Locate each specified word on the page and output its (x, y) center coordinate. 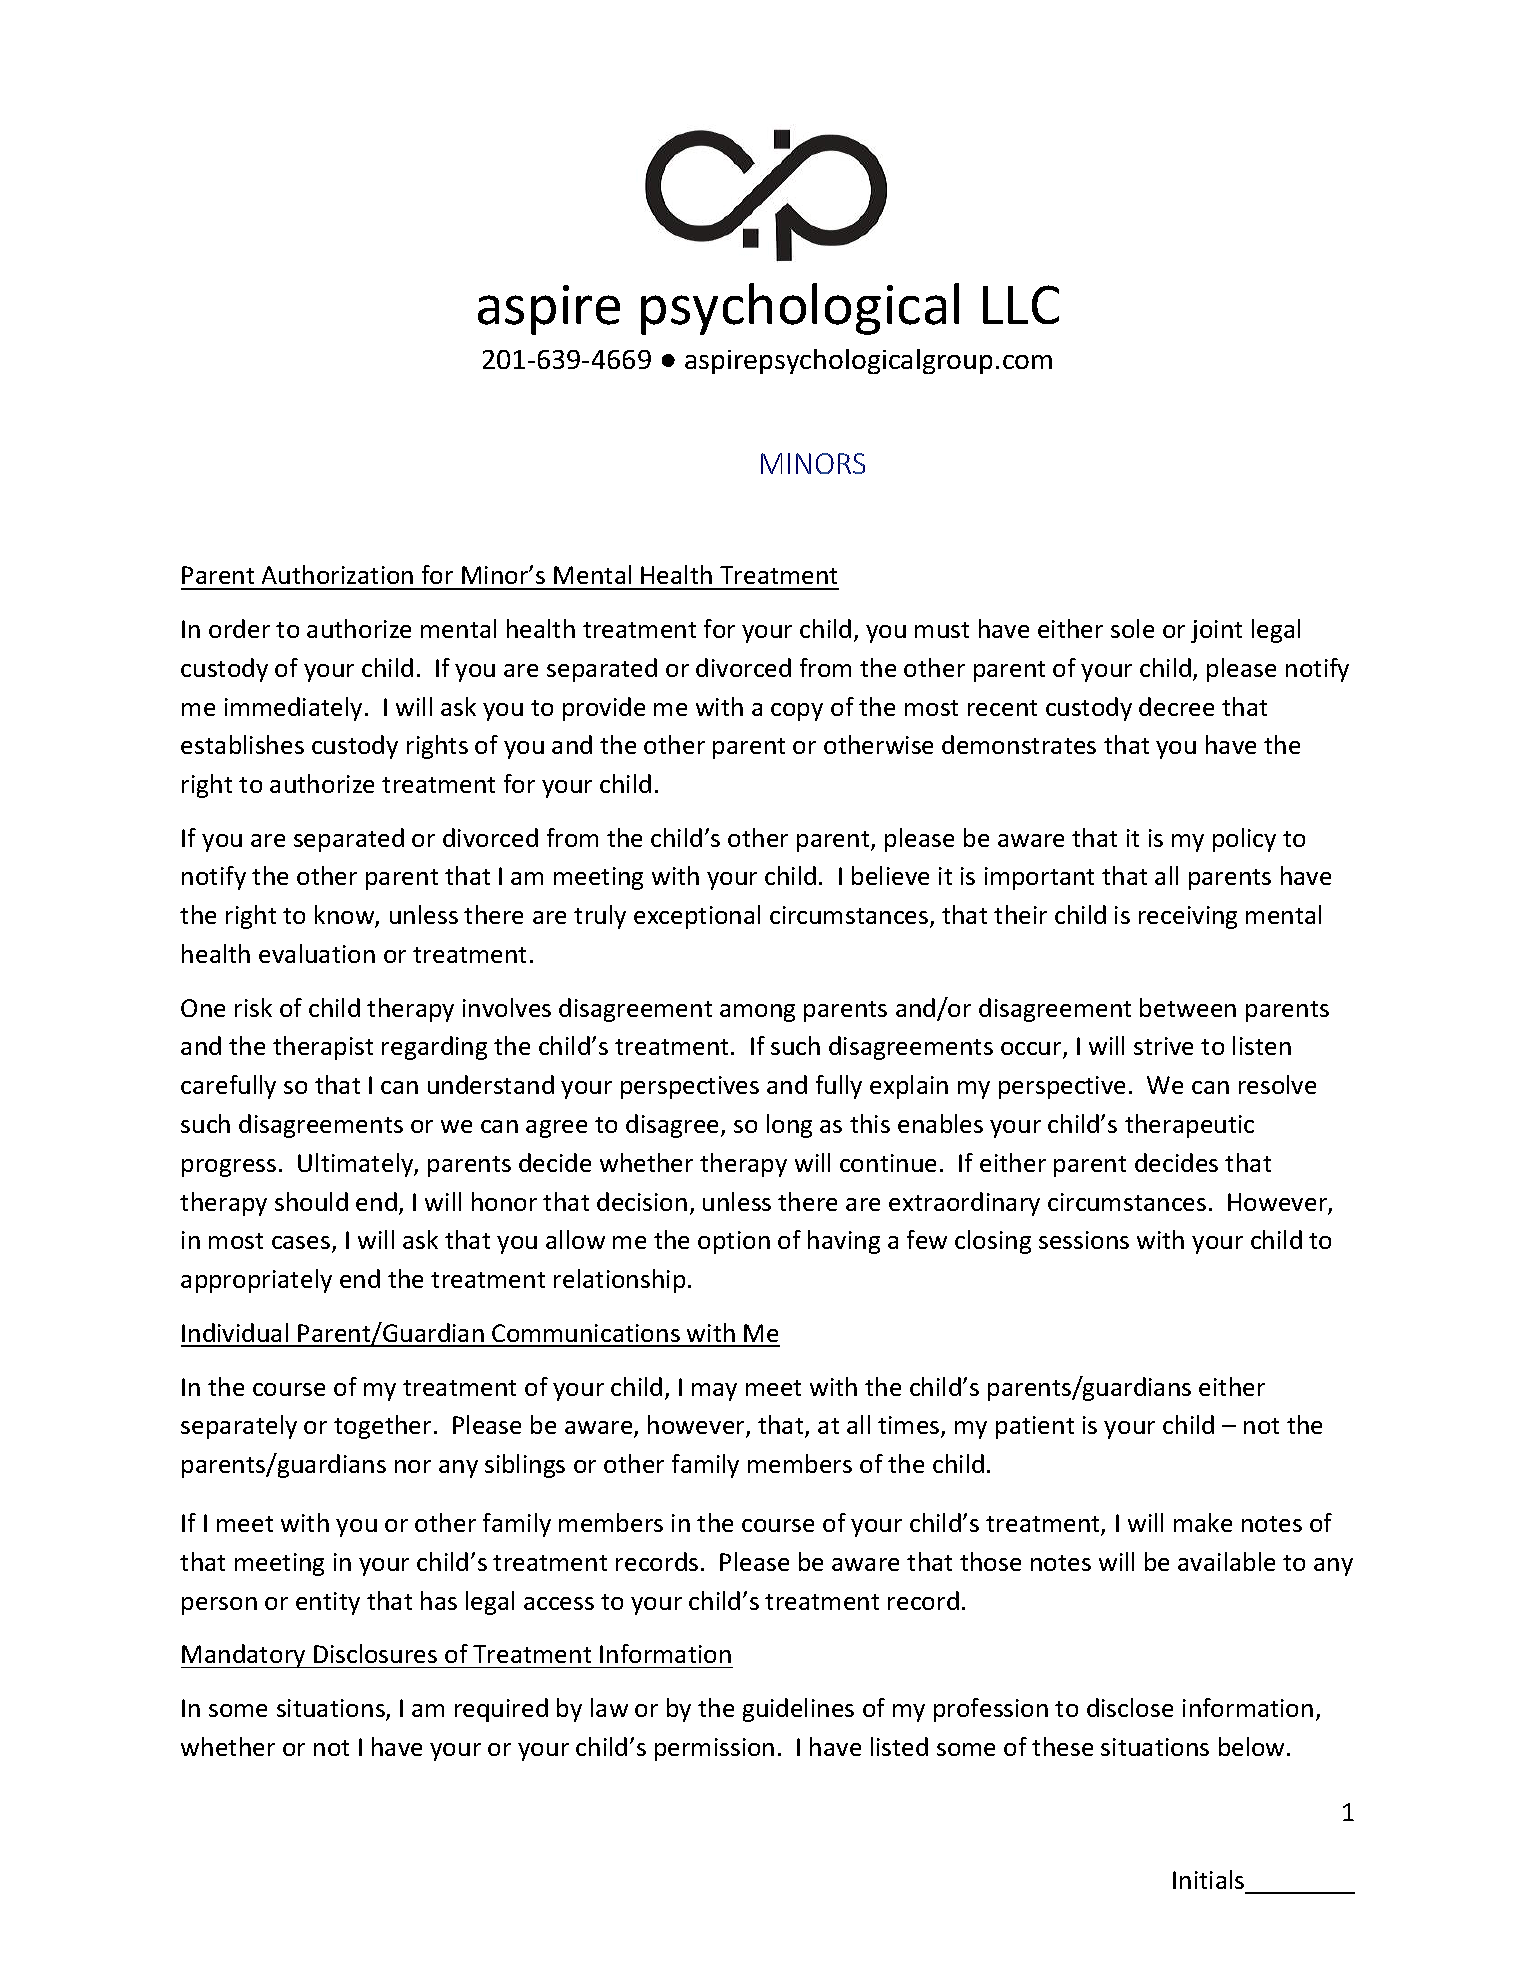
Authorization (337, 574)
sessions (1084, 1240)
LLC (1021, 304)
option (734, 1242)
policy (1244, 840)
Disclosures (375, 1653)
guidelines (798, 1710)
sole (1132, 628)
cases (302, 1244)
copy (797, 712)
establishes (242, 744)
